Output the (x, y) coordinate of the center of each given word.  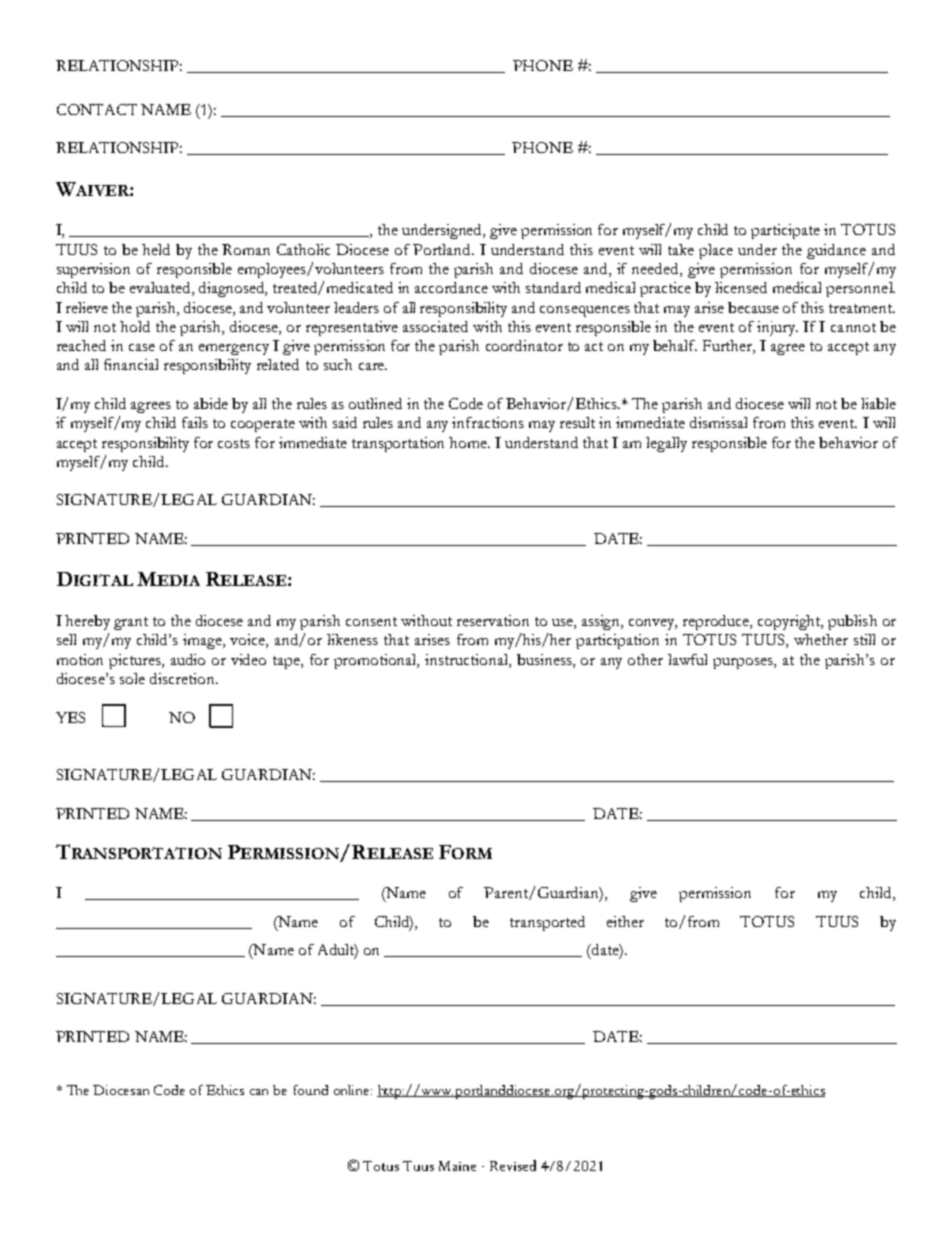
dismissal (718, 422)
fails (195, 422)
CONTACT (97, 109)
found (311, 1090)
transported (547, 923)
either (625, 921)
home (469, 442)
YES (70, 717)
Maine (457, 1166)
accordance (451, 287)
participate (785, 231)
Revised (513, 1165)
